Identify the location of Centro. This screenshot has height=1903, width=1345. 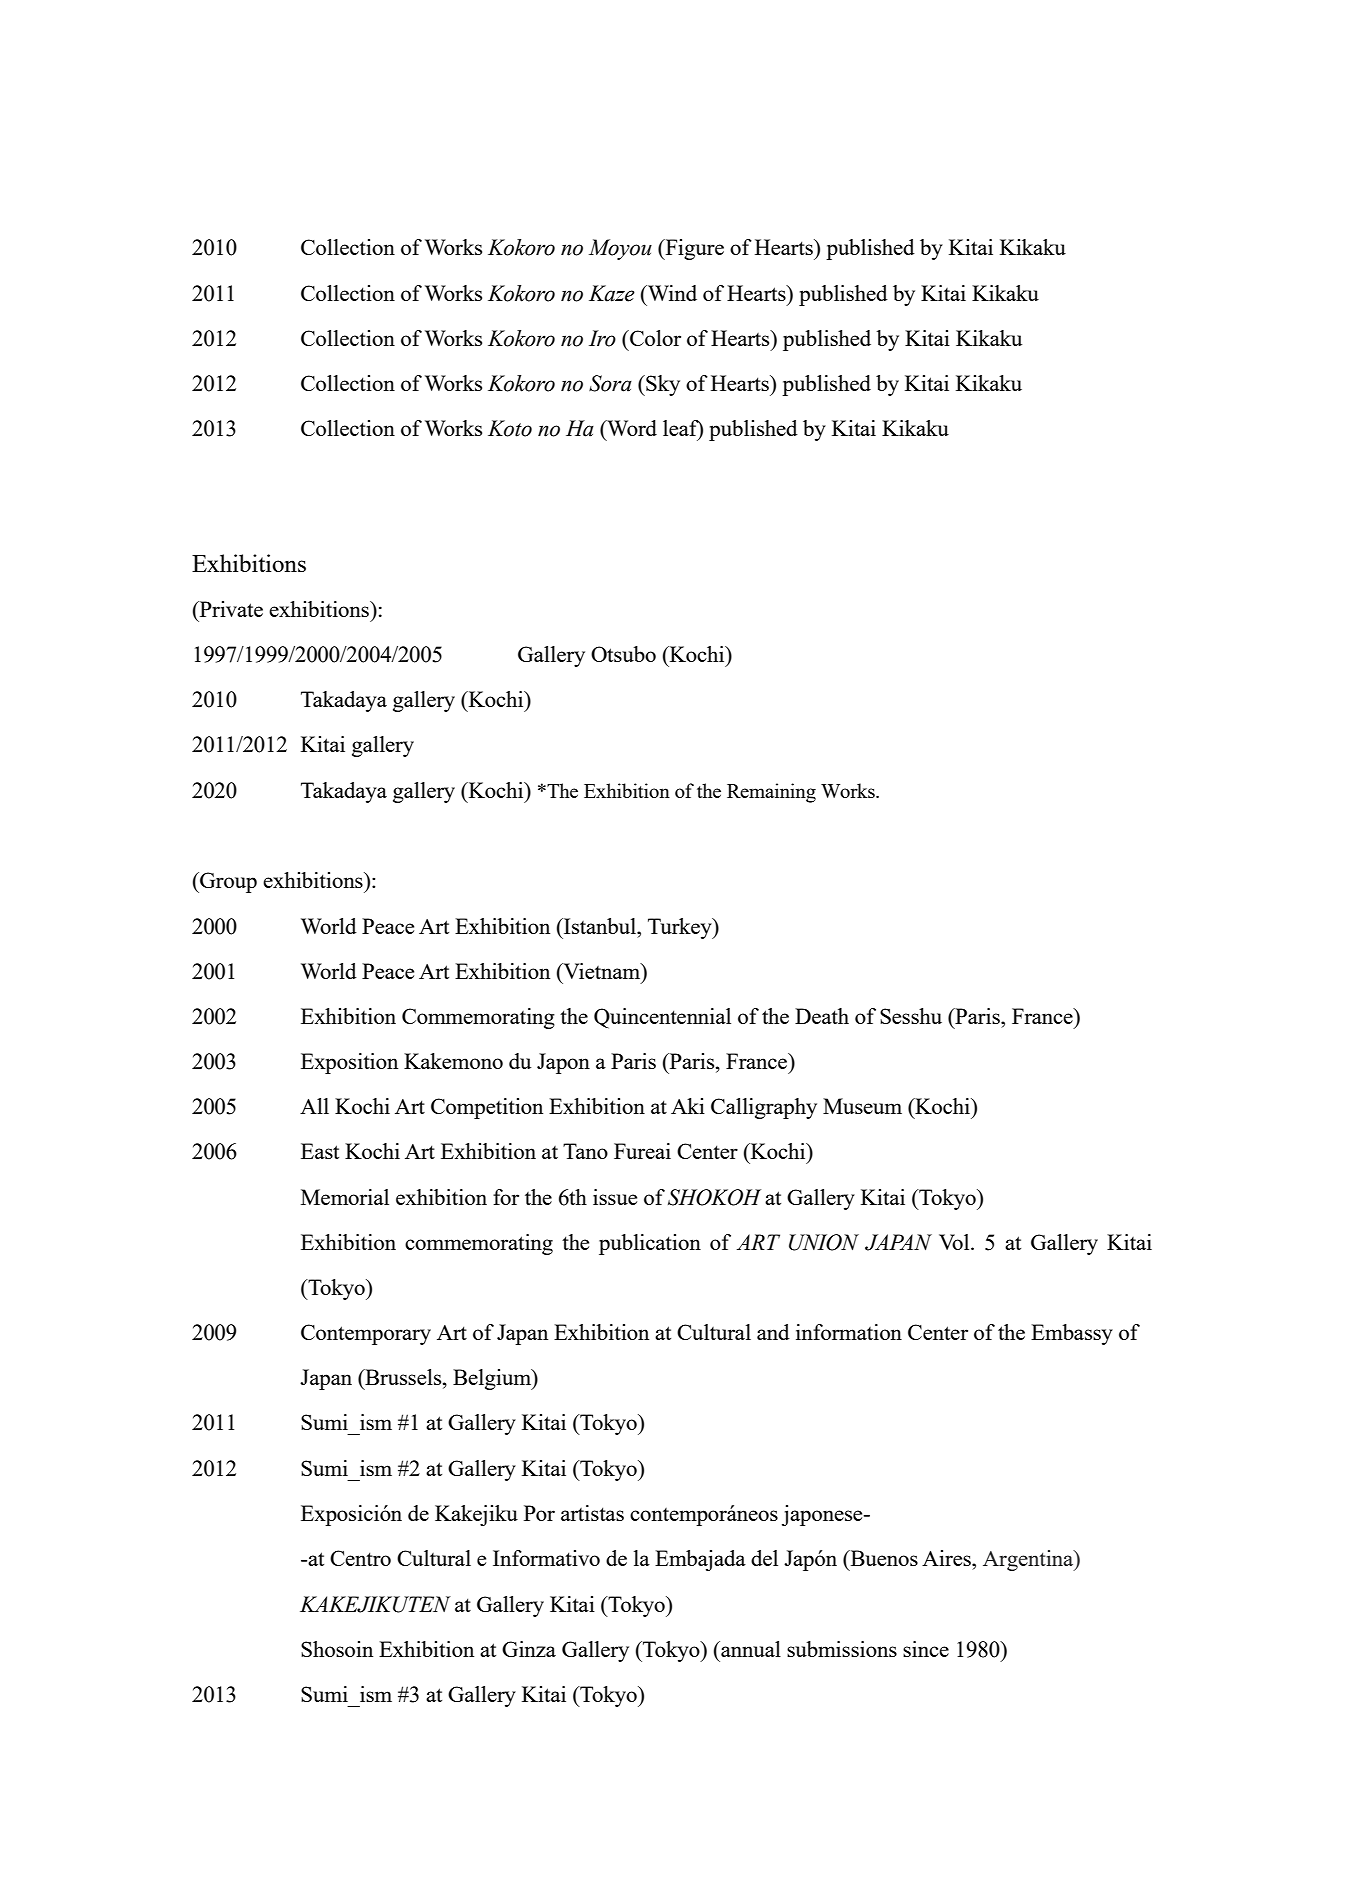
(360, 1558).
